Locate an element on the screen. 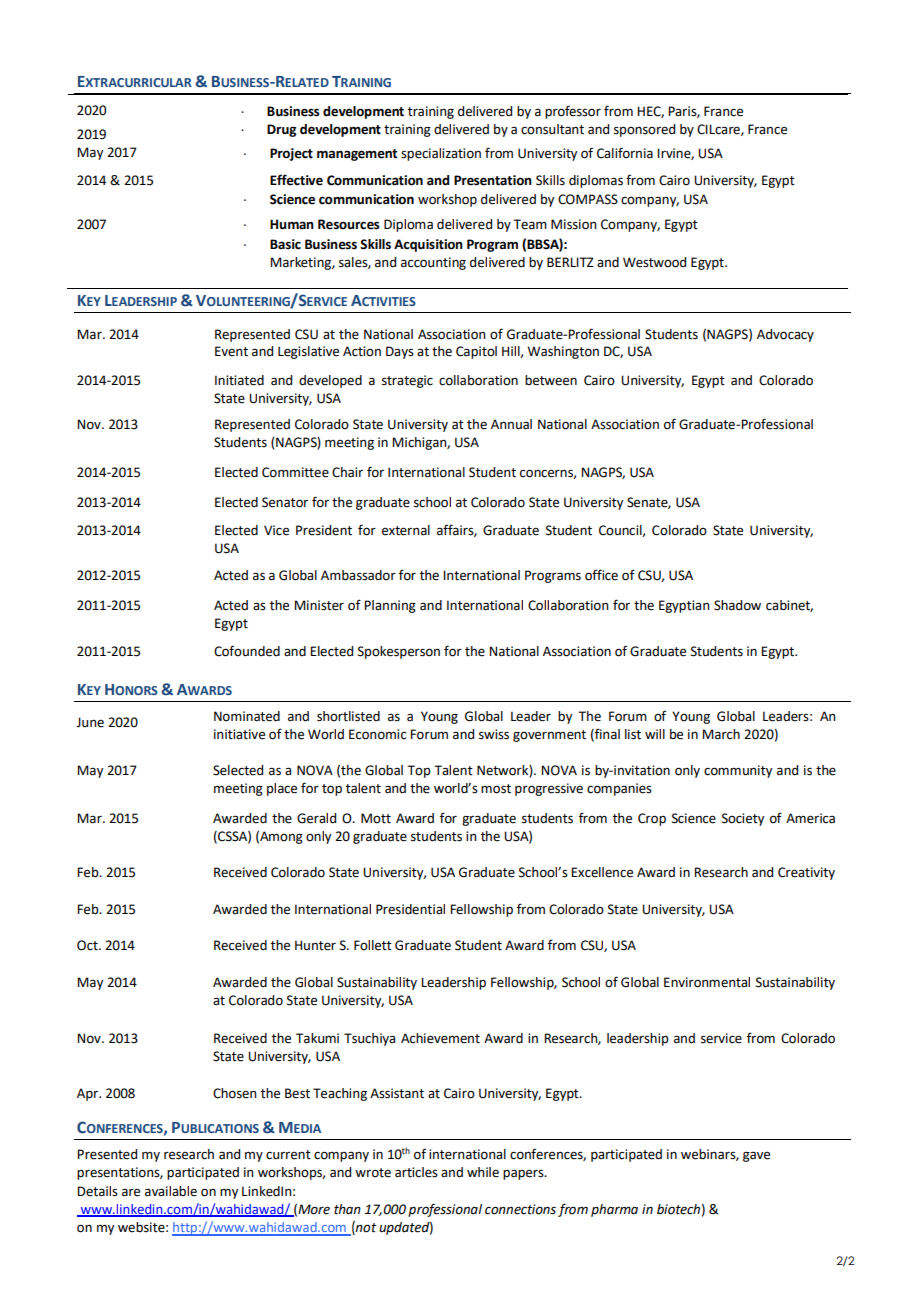 This screenshot has width=924, height=1309. available is located at coordinates (171, 1191).
